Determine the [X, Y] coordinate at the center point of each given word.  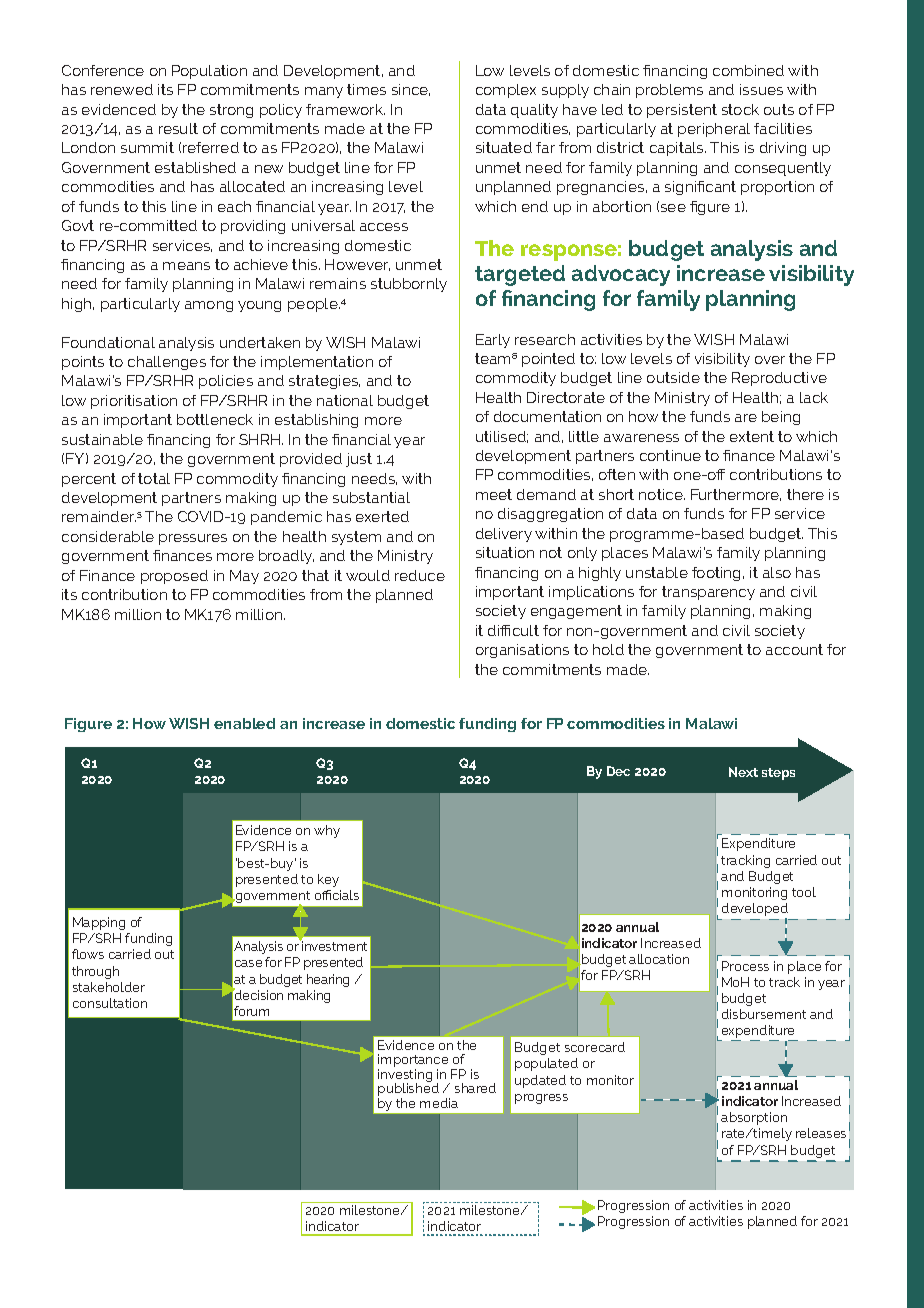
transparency [708, 593]
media [439, 1103]
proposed [174, 577]
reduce [420, 575]
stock [740, 109]
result [178, 128]
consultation [110, 1003]
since [411, 90]
